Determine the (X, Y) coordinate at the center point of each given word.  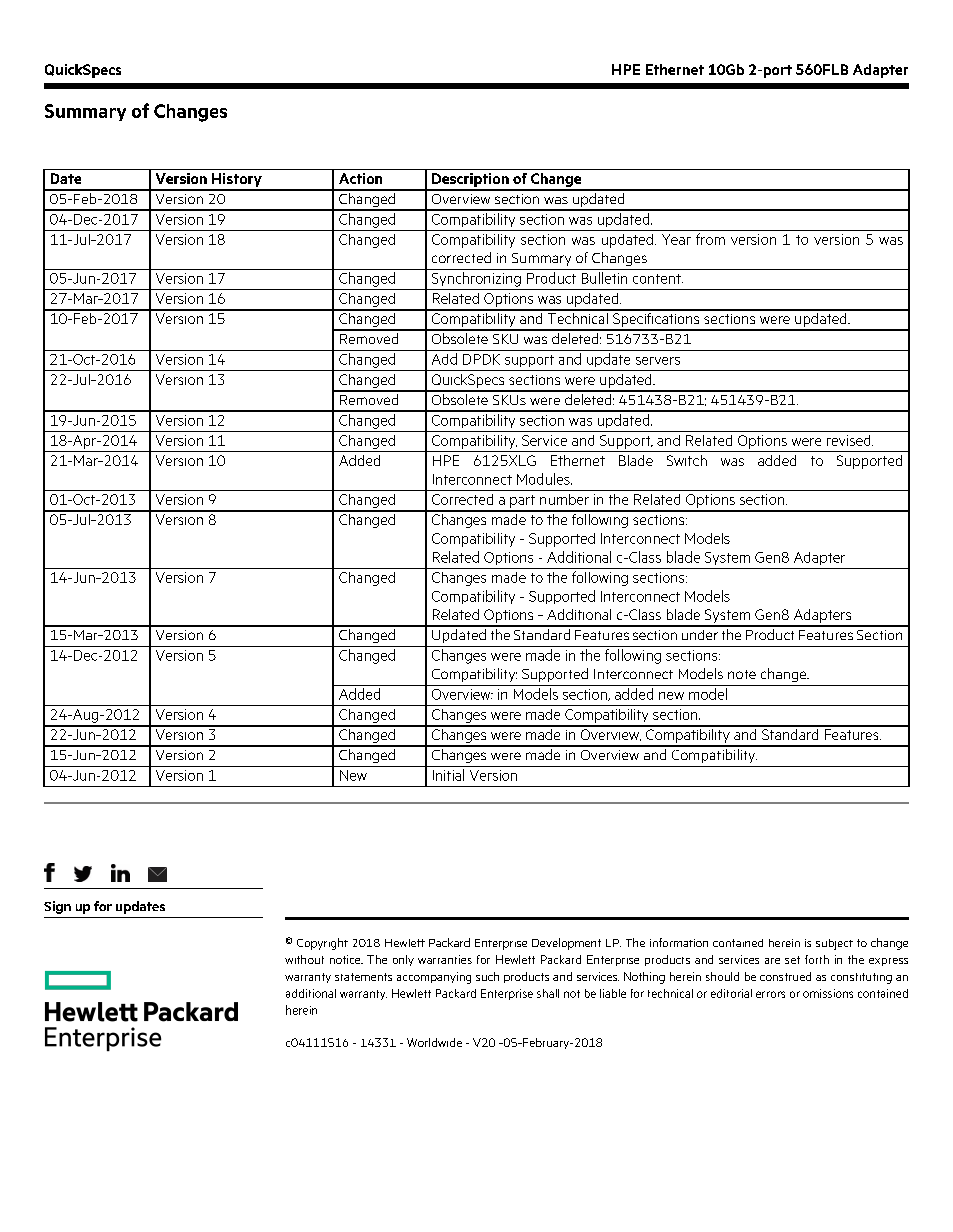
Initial (448, 775)
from (710, 239)
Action (360, 178)
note (742, 674)
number (564, 499)
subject (834, 944)
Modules (544, 479)
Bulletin (604, 278)
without (304, 959)
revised (850, 440)
